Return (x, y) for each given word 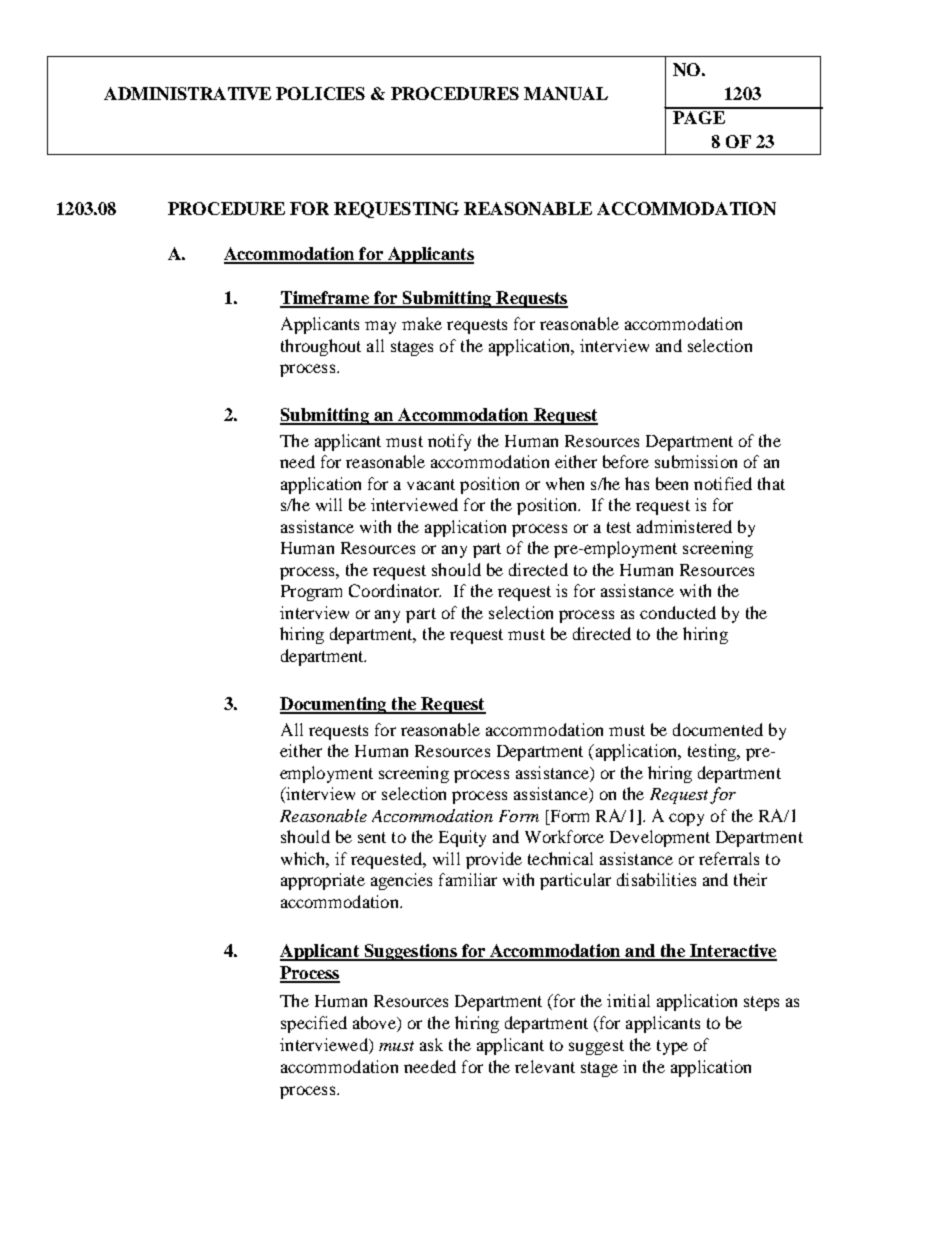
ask (431, 1044)
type (672, 1047)
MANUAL (566, 93)
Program (311, 593)
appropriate (323, 881)
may (380, 327)
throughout (321, 347)
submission (696, 461)
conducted (678, 612)
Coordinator (395, 590)
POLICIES (320, 93)
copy (686, 819)
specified (314, 1024)
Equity (462, 838)
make (422, 323)
